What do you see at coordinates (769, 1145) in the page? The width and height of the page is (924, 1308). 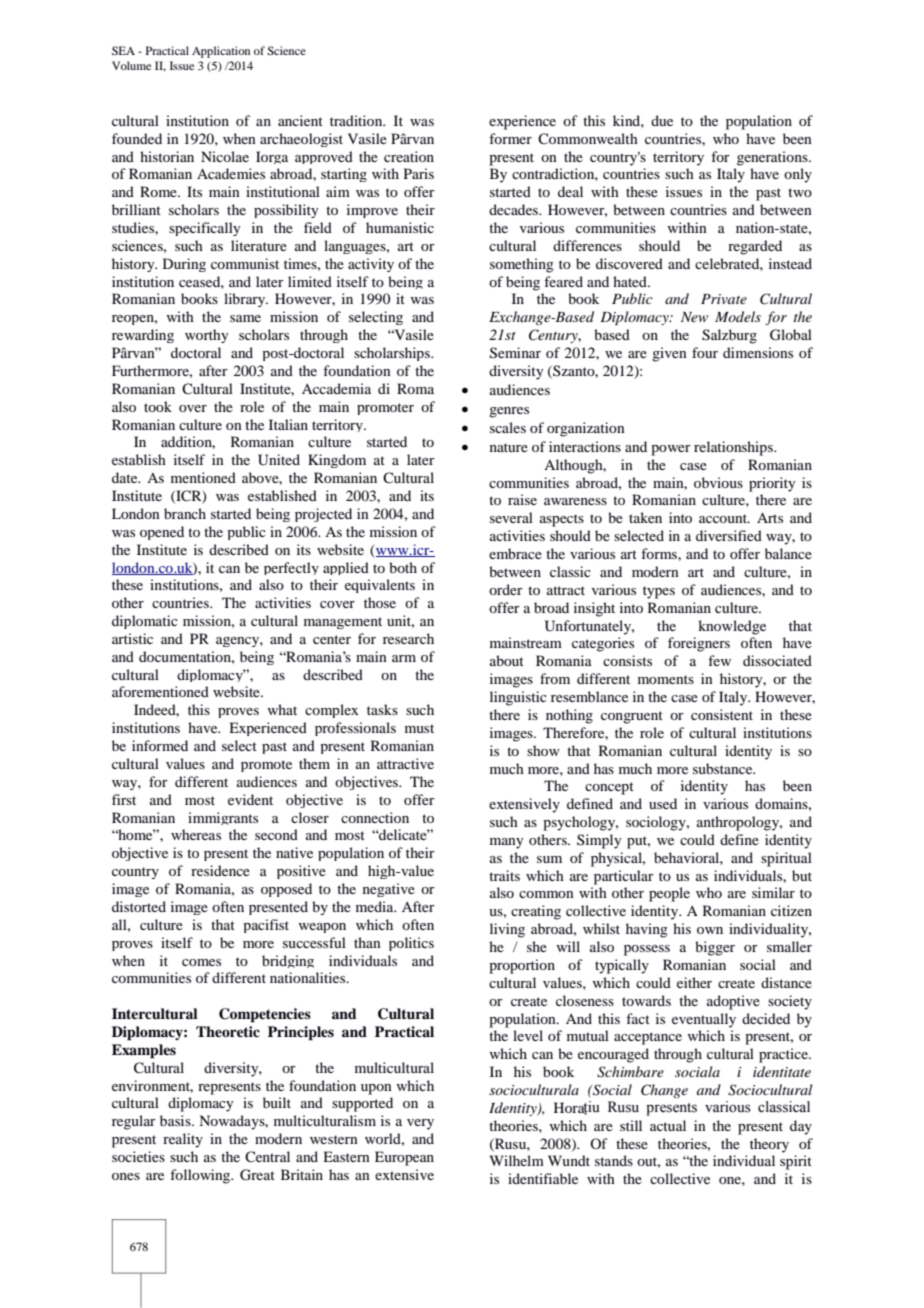 I see `theory` at bounding box center [769, 1145].
